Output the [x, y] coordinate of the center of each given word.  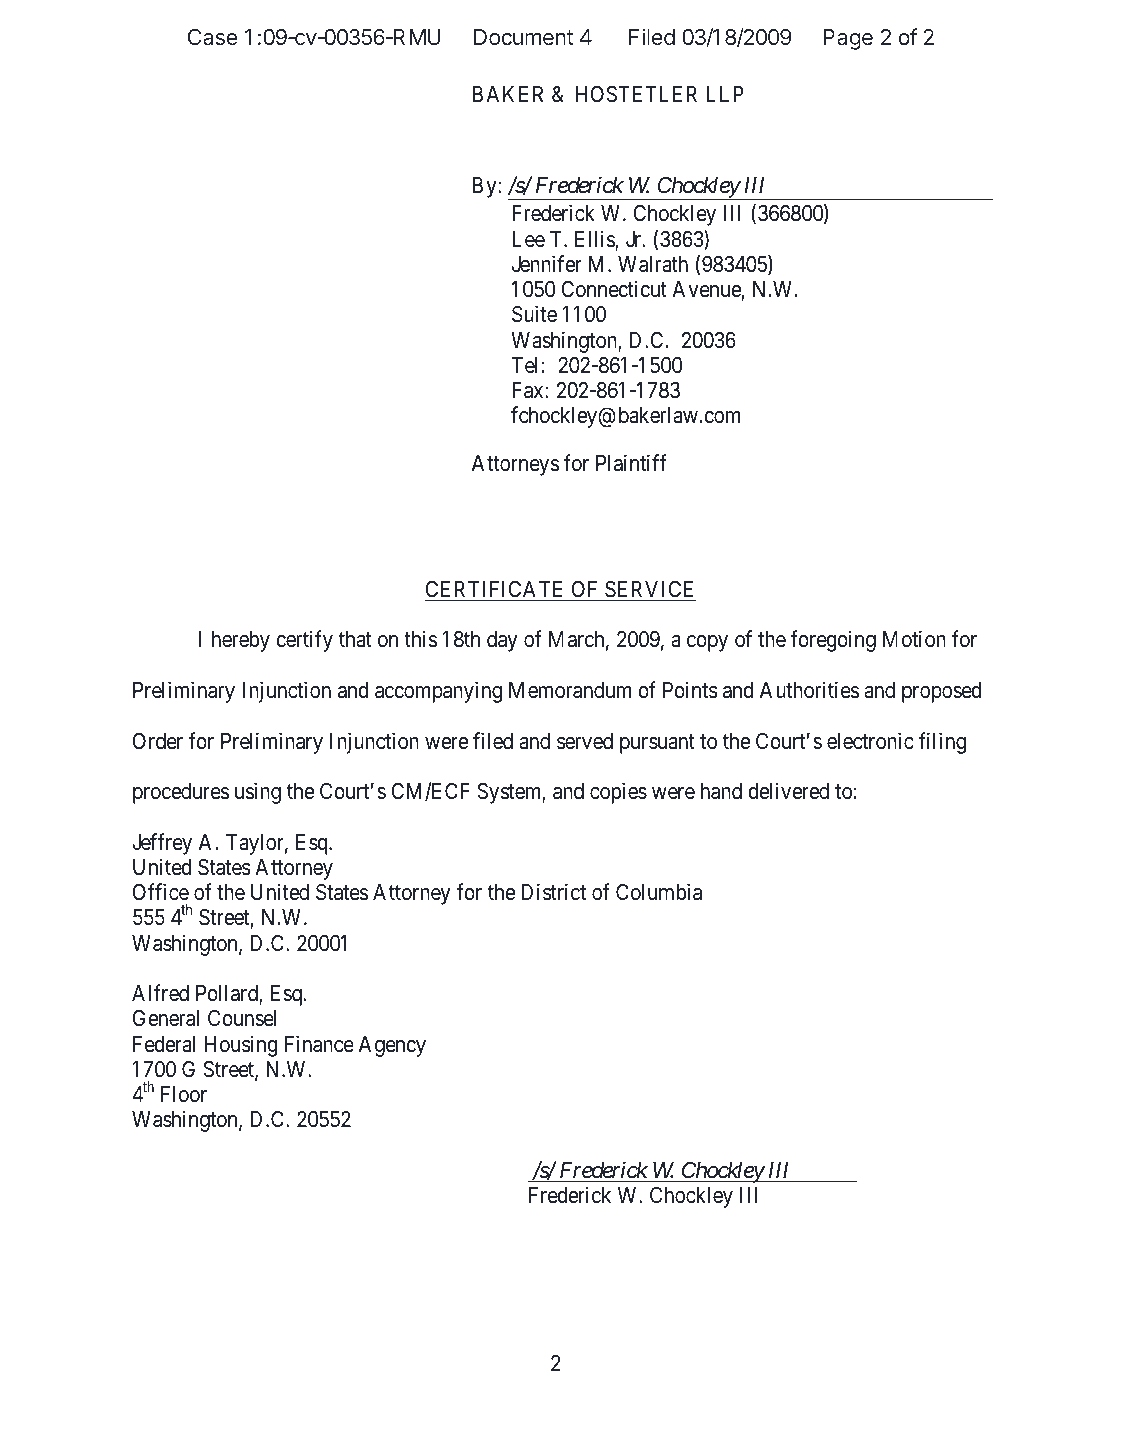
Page [848, 39]
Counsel [242, 1018]
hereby [241, 641]
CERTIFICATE [494, 589]
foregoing [833, 641]
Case [212, 37]
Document [523, 37]
